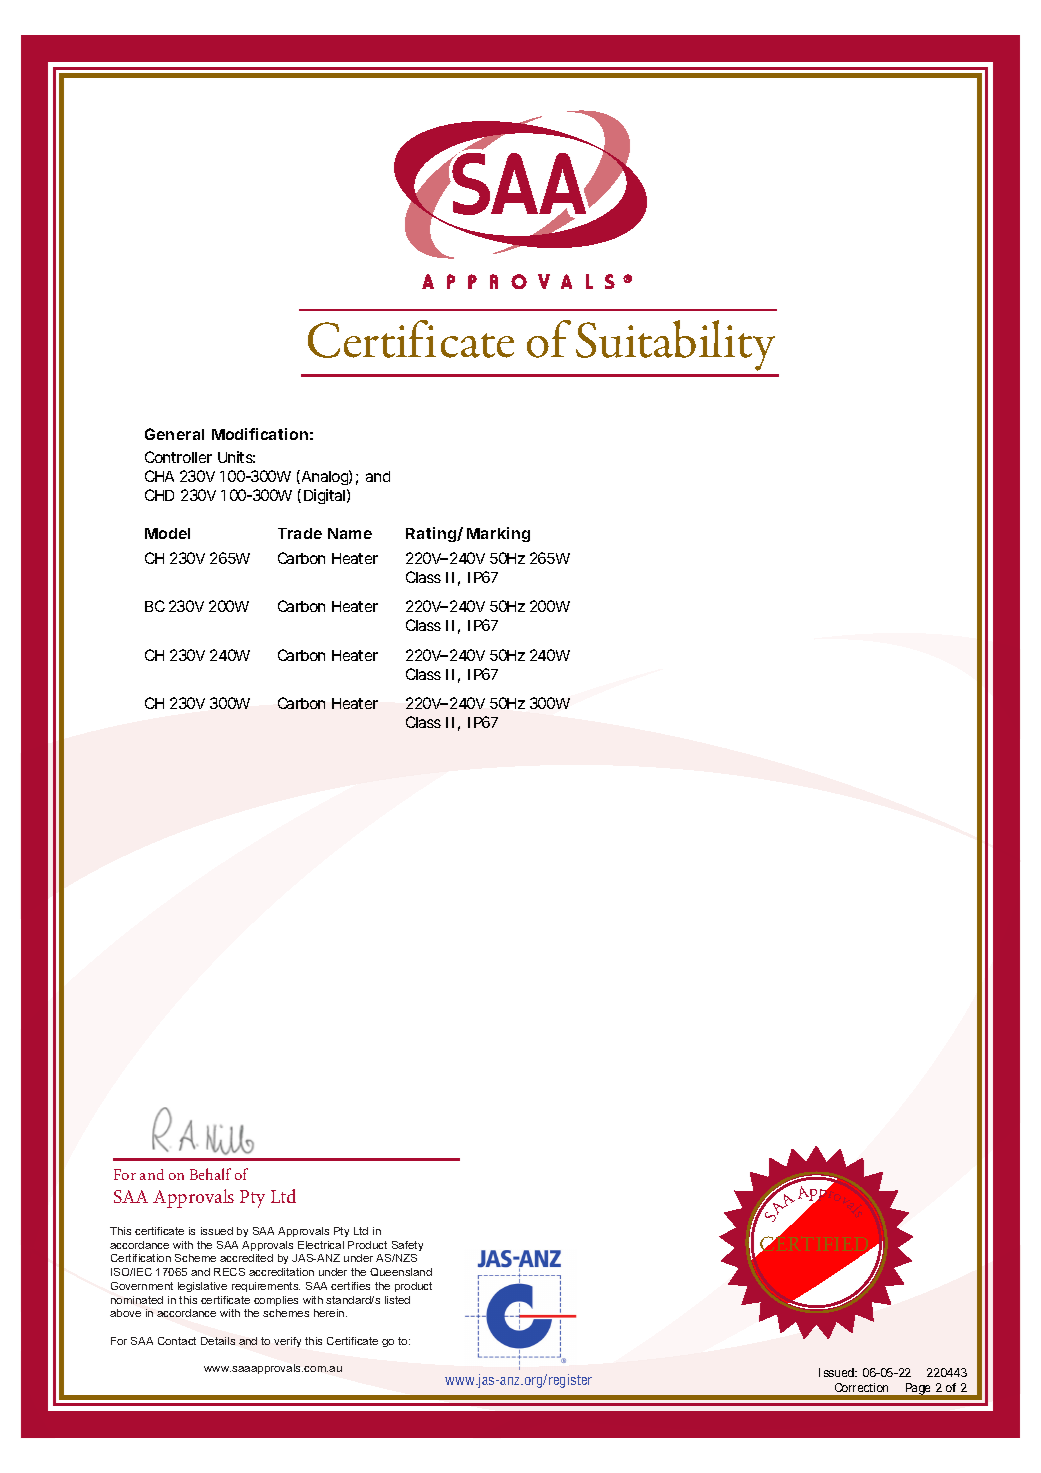 The width and height of the screenshot is (1041, 1473). What do you see at coordinates (174, 434) in the screenshot?
I see `General` at bounding box center [174, 434].
